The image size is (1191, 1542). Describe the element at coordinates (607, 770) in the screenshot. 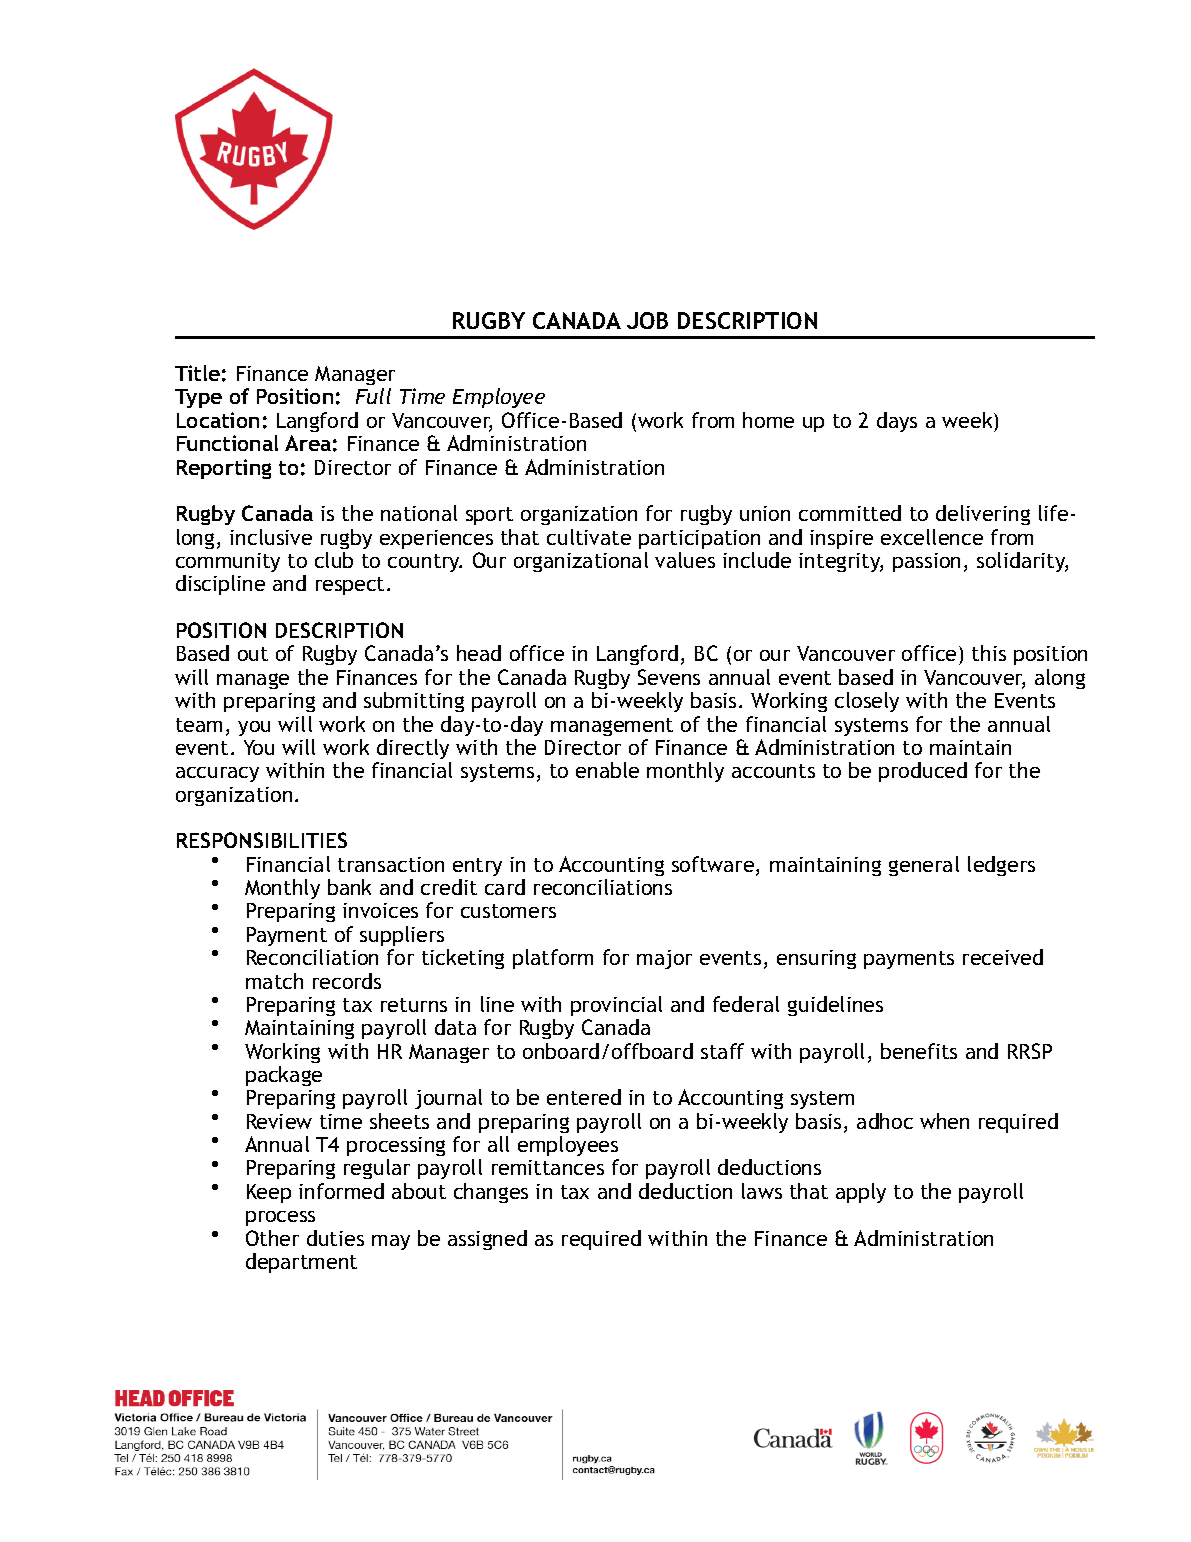

I see `enable` at that location.
